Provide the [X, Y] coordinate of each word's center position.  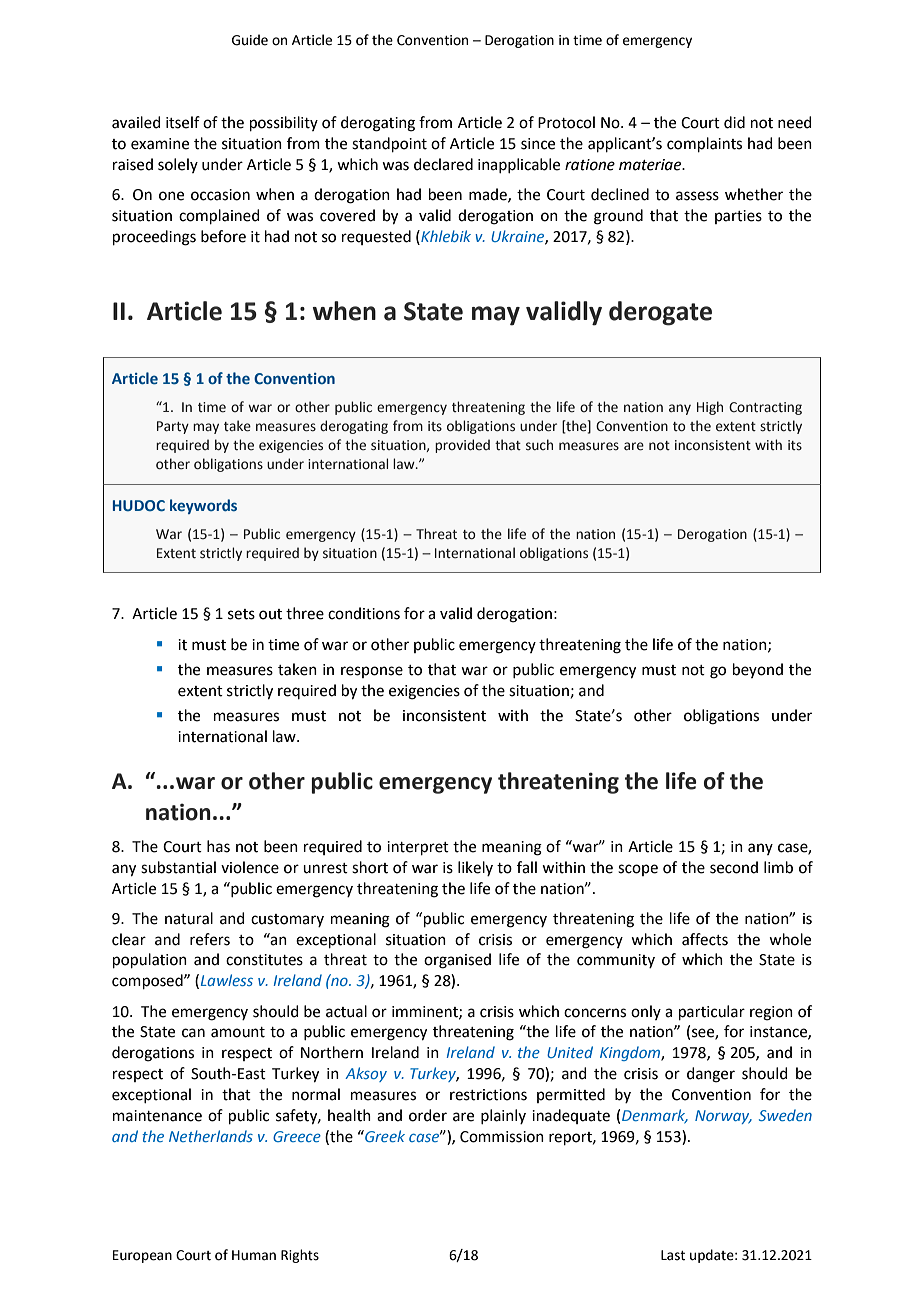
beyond [758, 670]
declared [443, 164]
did [734, 122]
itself [183, 122]
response [372, 672]
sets [241, 614]
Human [254, 1255]
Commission [502, 1137]
